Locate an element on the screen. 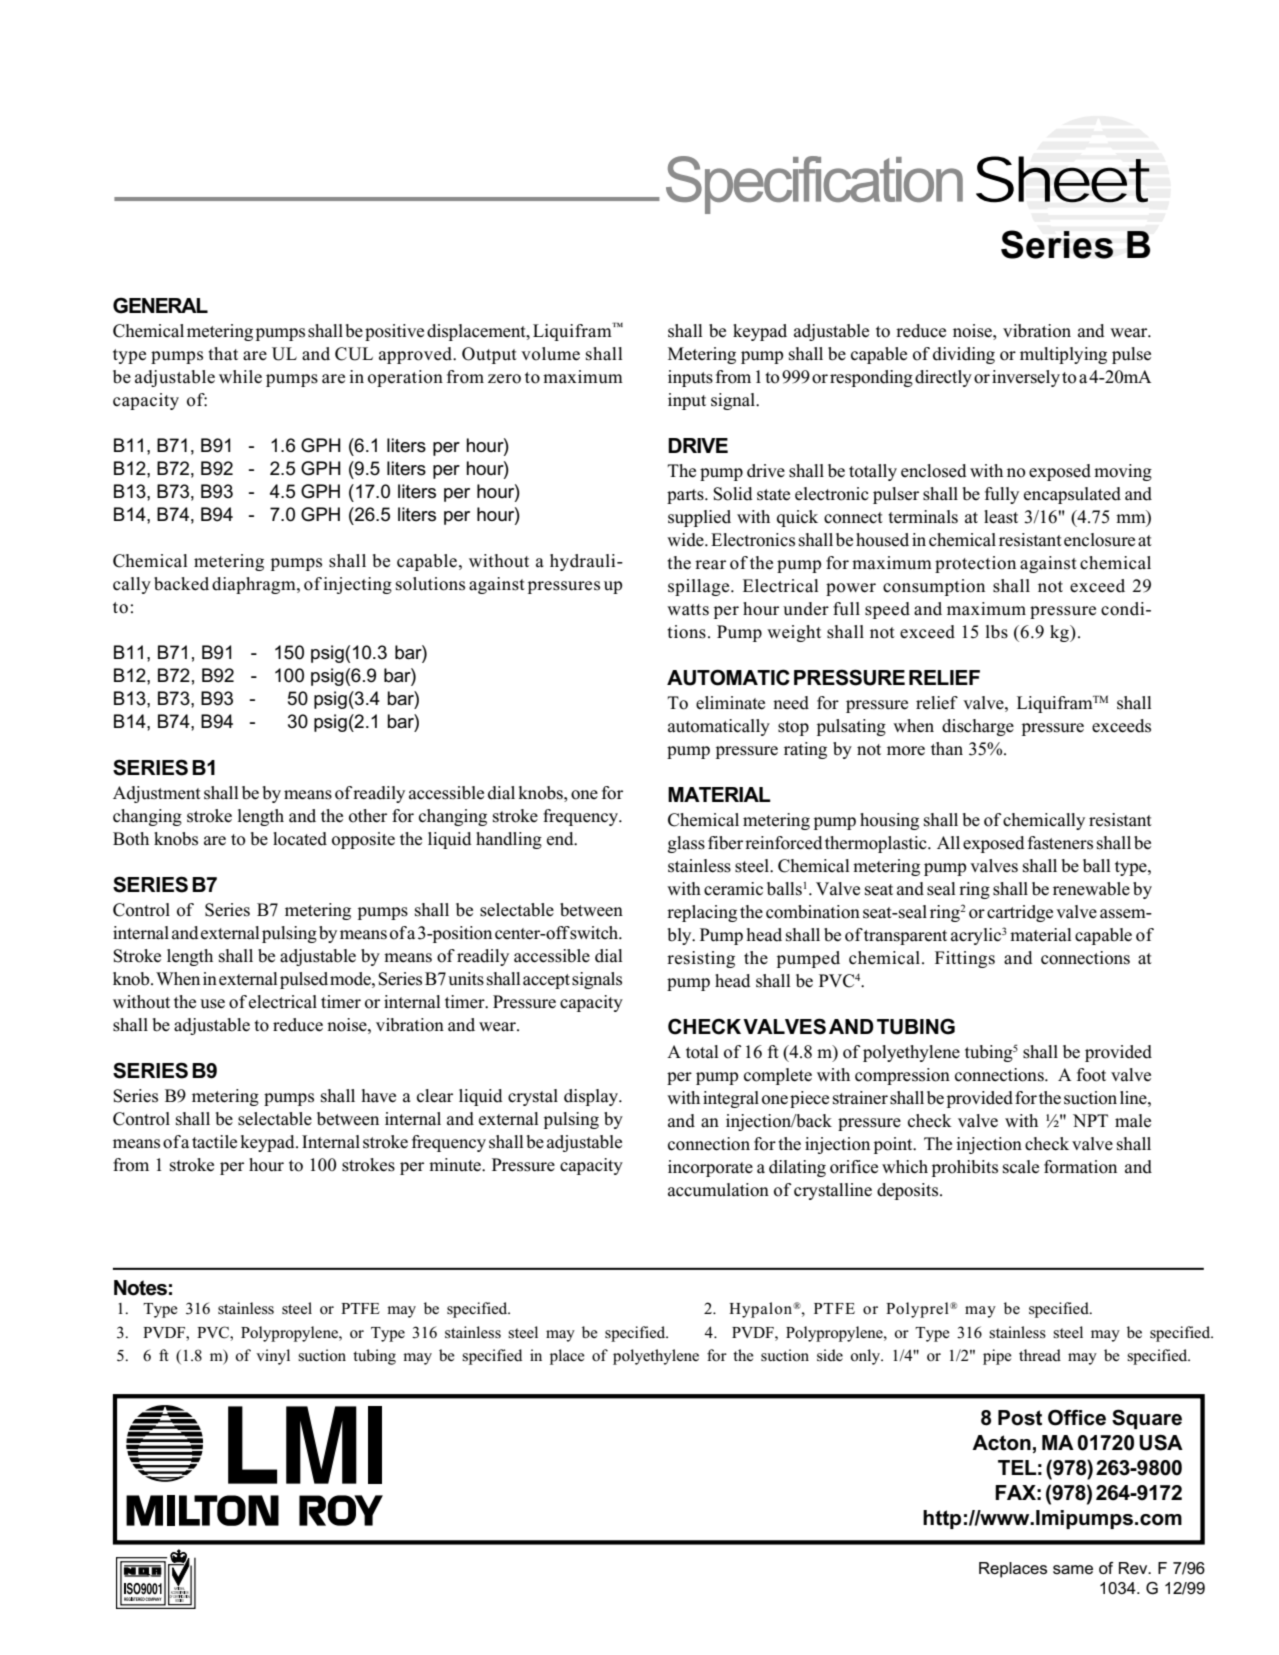  side is located at coordinates (830, 1355).
